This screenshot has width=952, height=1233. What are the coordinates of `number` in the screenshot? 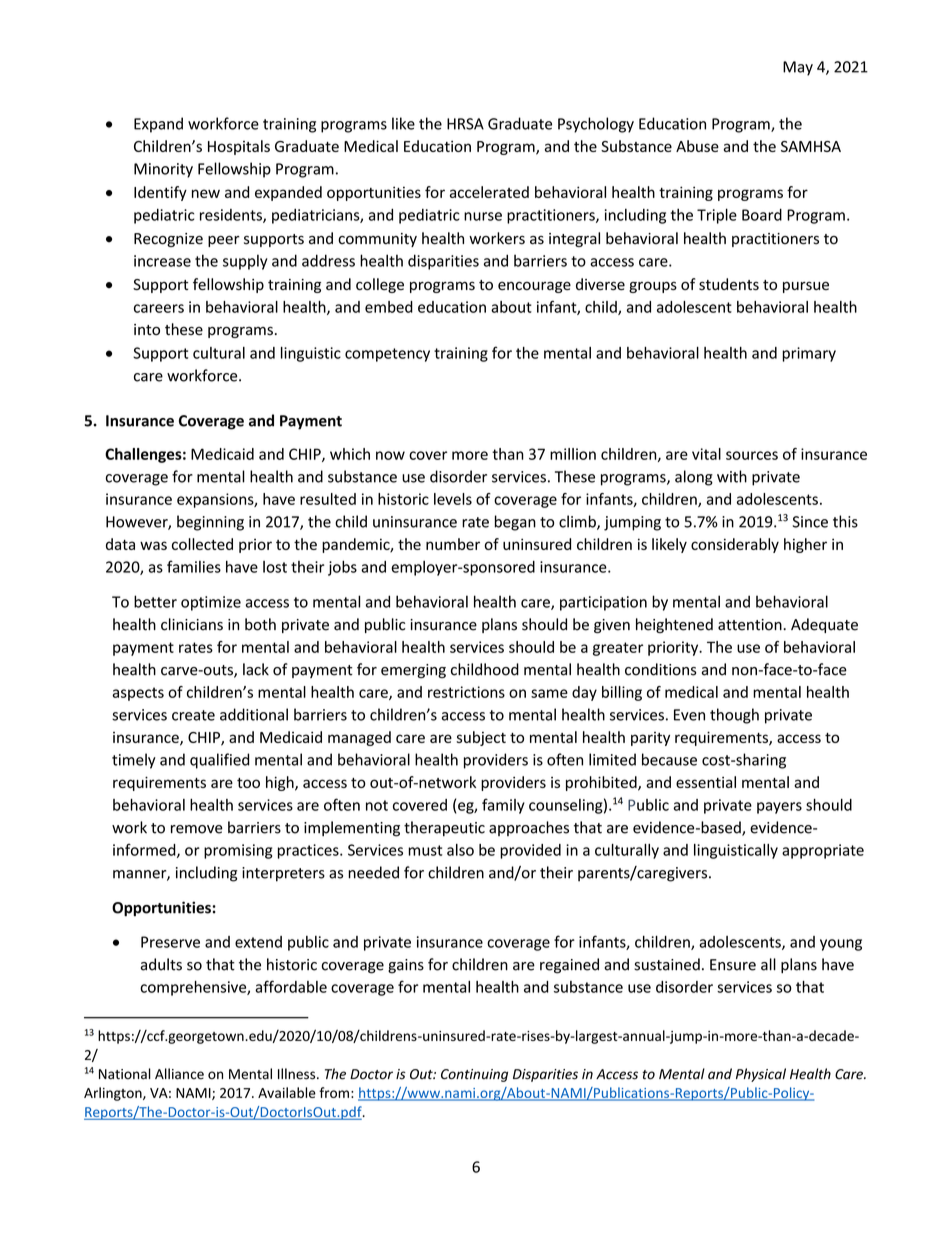 It's located at (453, 544).
